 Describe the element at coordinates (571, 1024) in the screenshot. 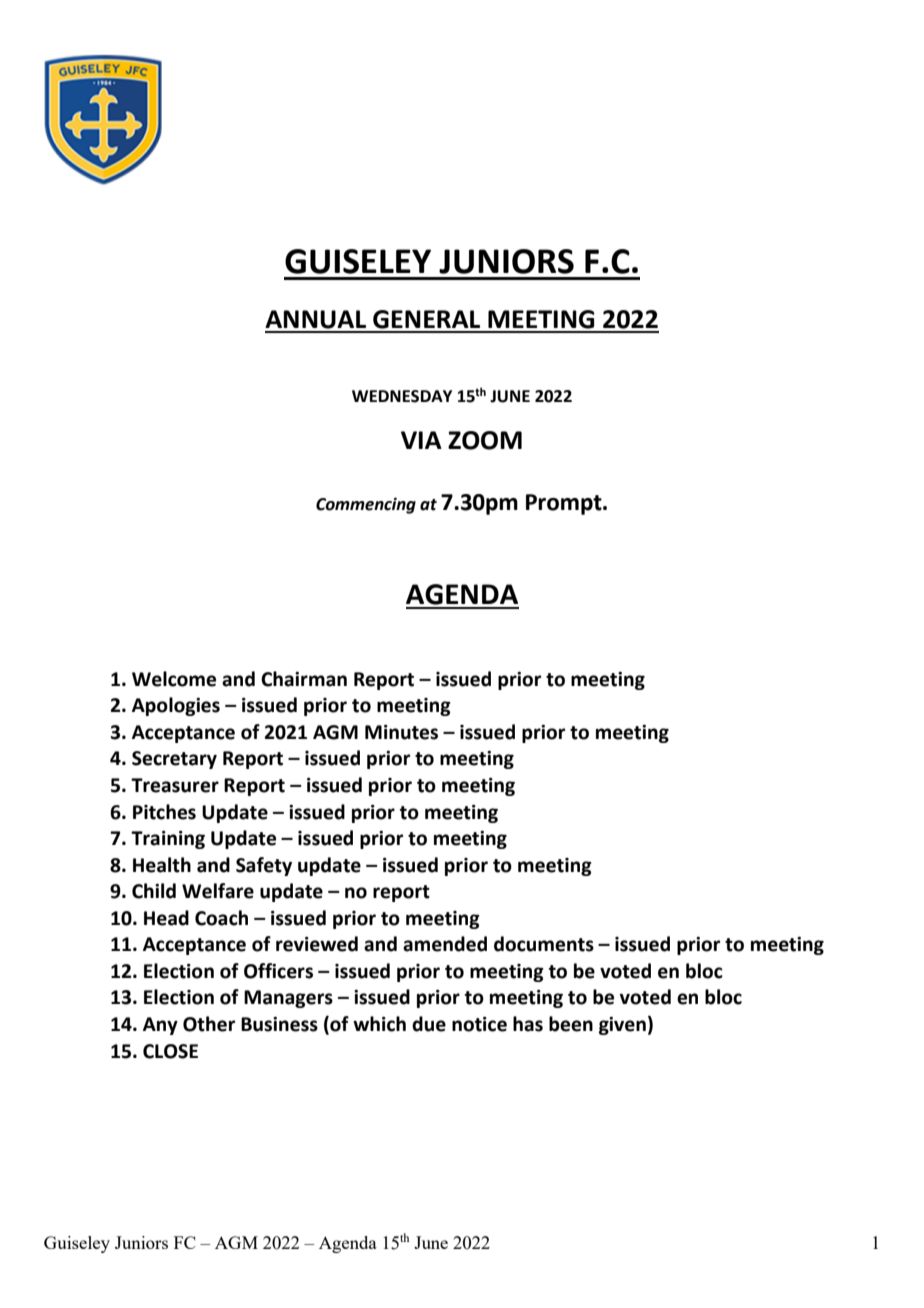

I see `been` at that location.
